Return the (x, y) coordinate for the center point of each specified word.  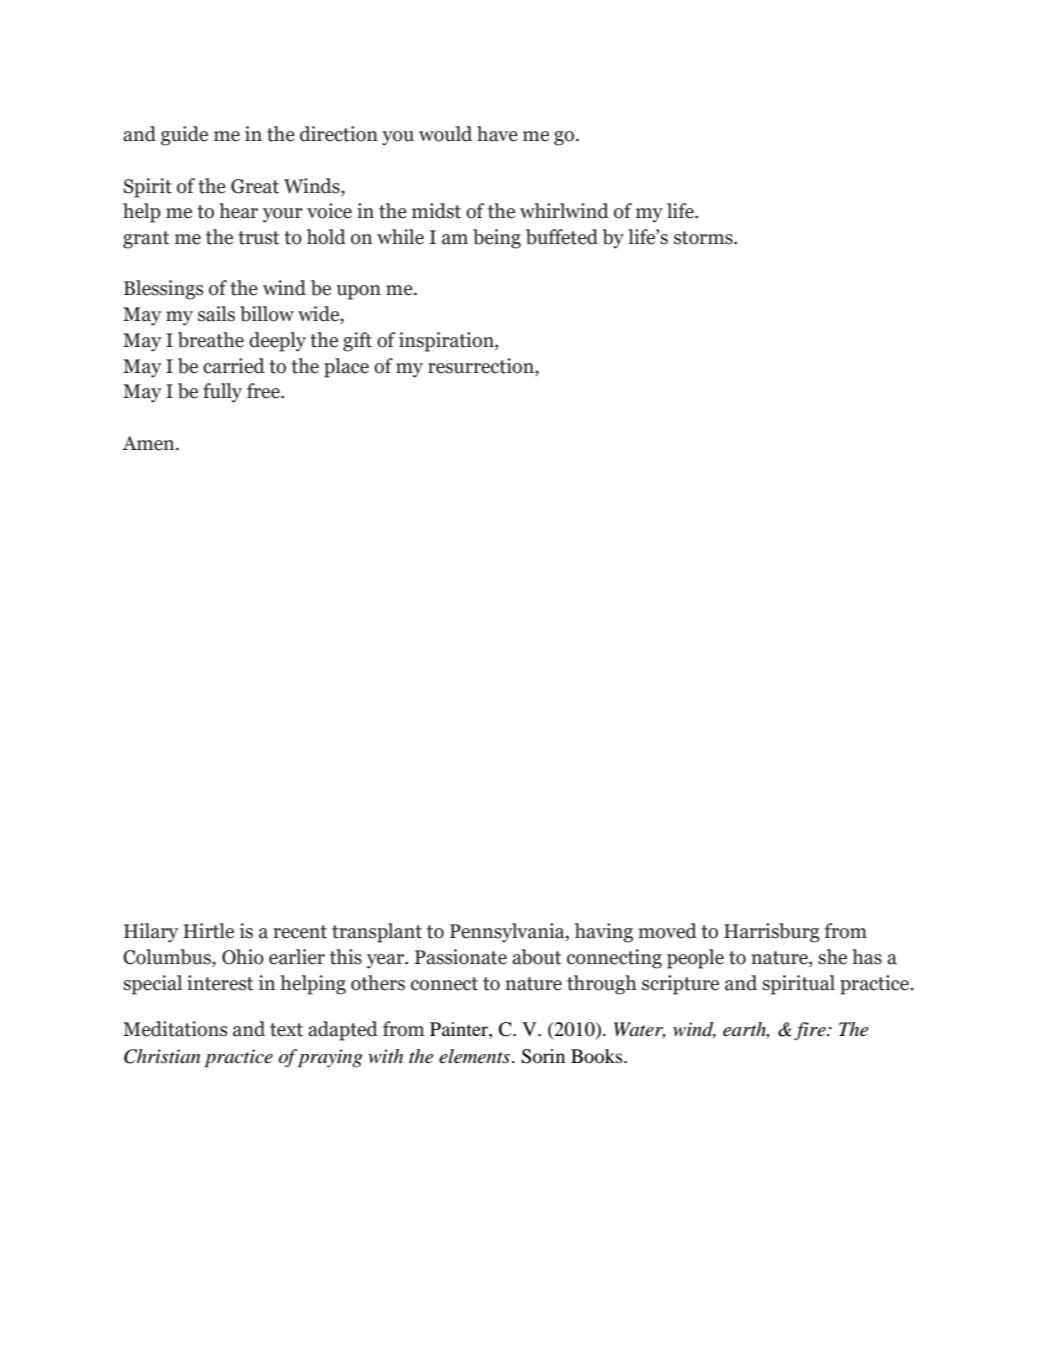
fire (811, 1031)
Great (255, 186)
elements (476, 1056)
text (286, 1030)
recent (300, 932)
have (497, 134)
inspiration (447, 342)
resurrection (482, 366)
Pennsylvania (508, 933)
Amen (149, 443)
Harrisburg (772, 933)
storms (704, 238)
